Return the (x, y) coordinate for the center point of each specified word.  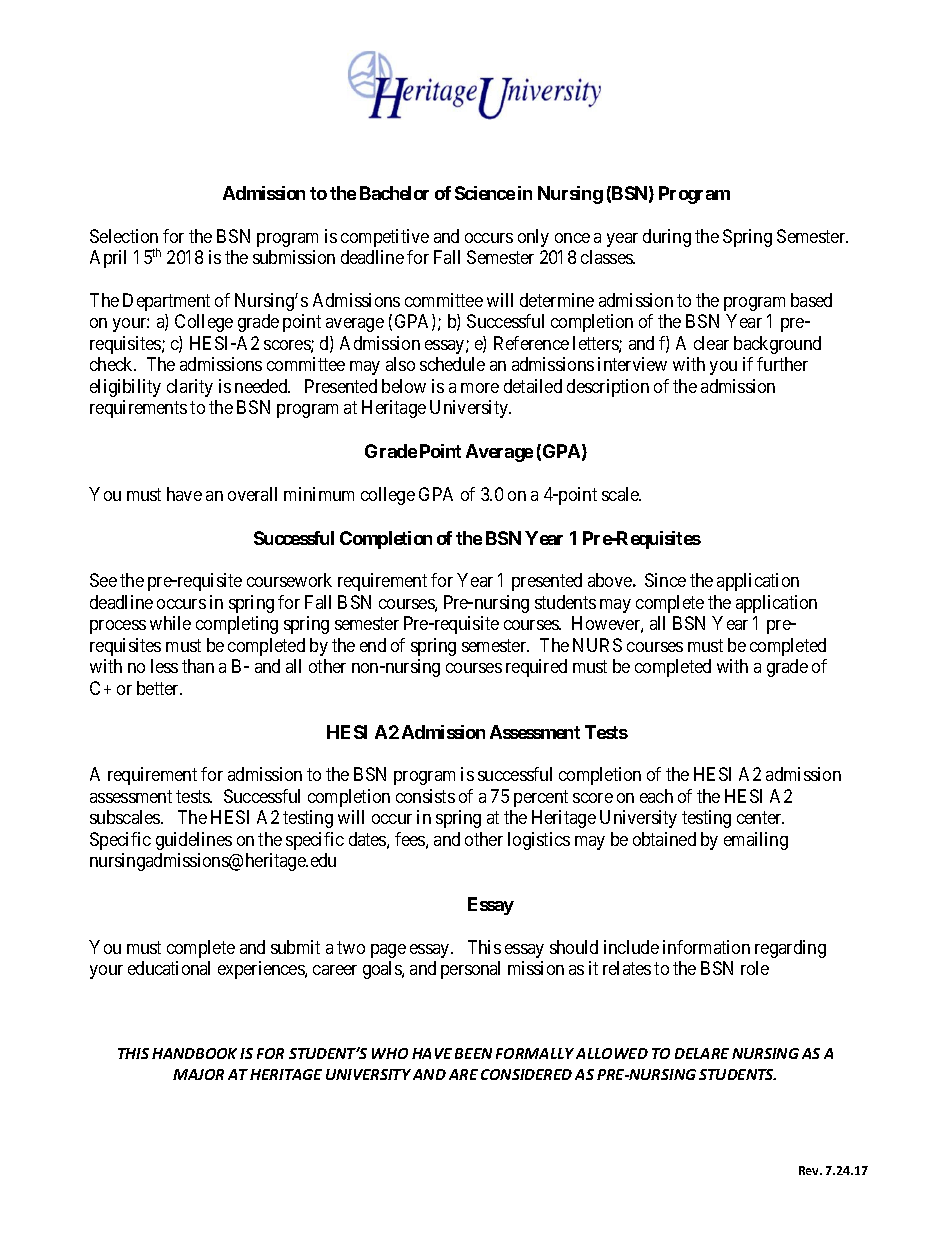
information (706, 947)
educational (169, 968)
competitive (385, 238)
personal (470, 970)
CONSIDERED (526, 1074)
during (667, 238)
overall (252, 494)
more (480, 388)
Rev (810, 1170)
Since (665, 580)
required (536, 668)
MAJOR (198, 1074)
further (782, 364)
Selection (124, 236)
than (198, 666)
